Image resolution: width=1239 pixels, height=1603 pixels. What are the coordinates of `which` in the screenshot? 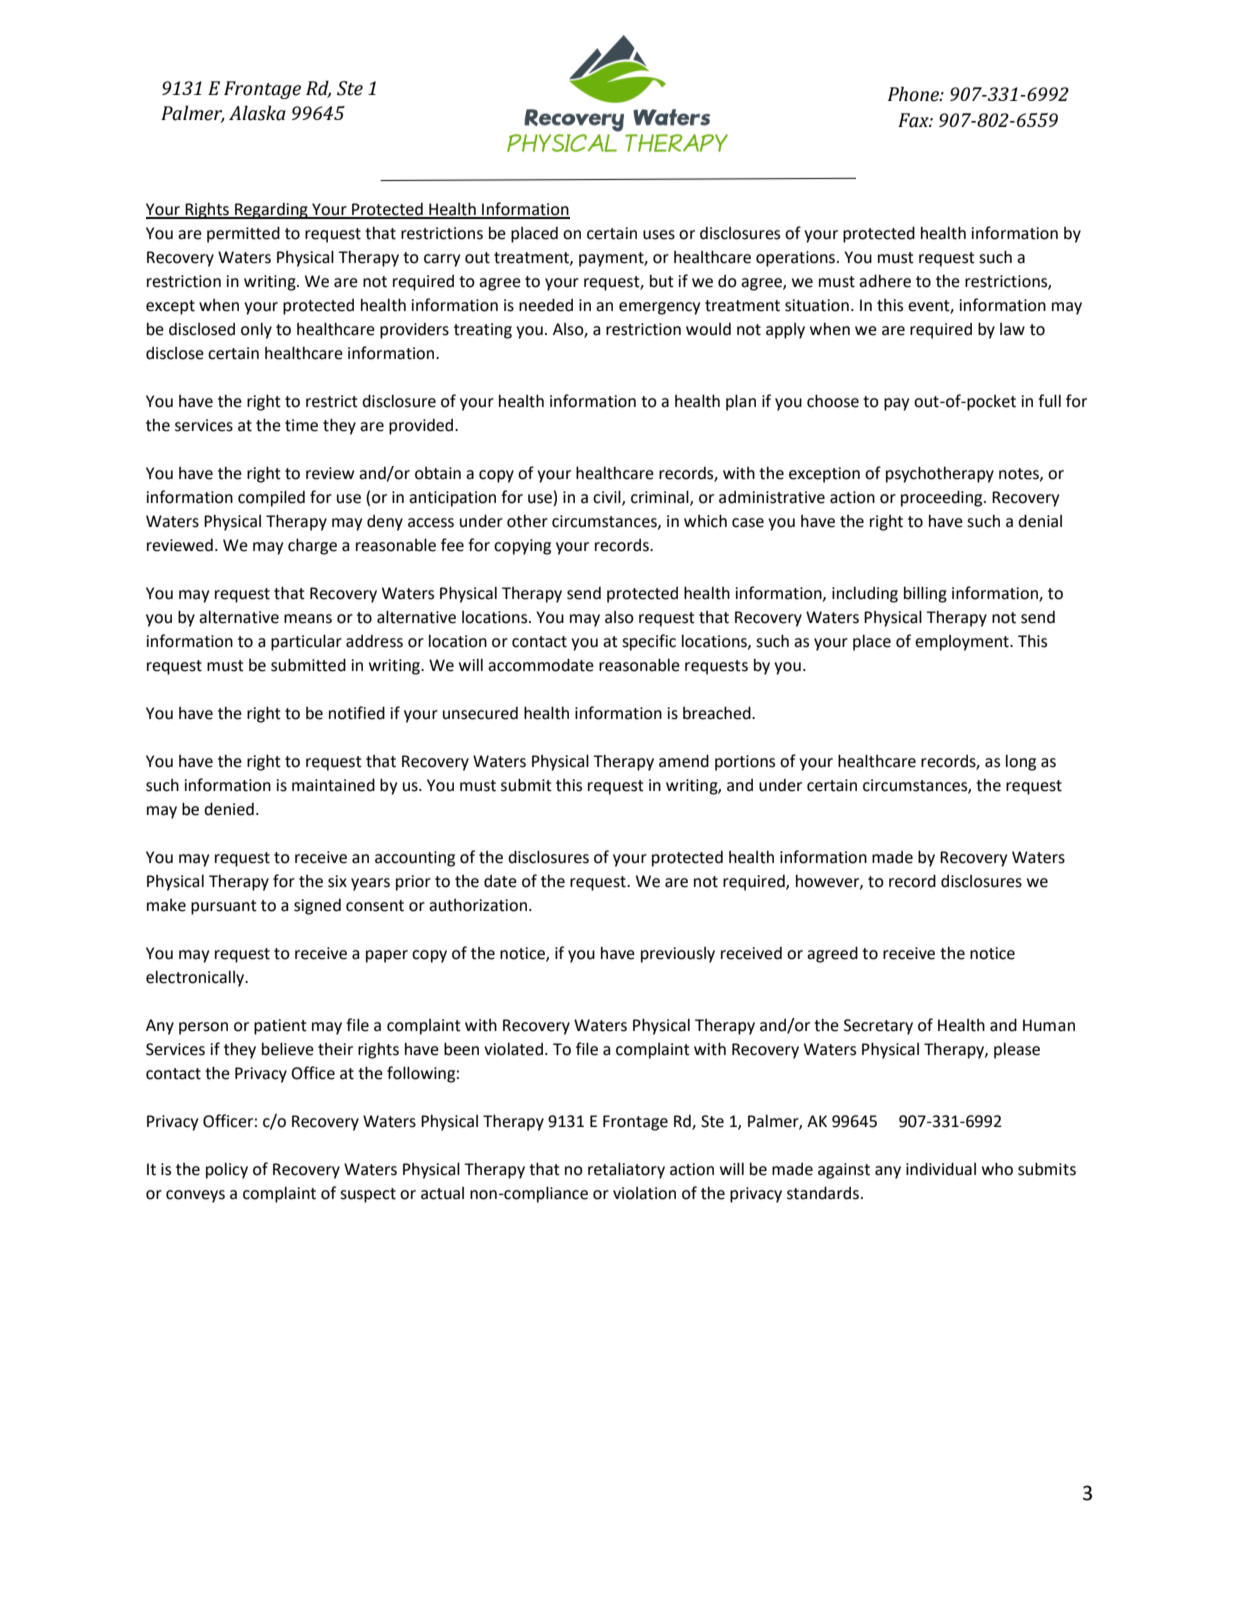 It's located at (705, 521).
